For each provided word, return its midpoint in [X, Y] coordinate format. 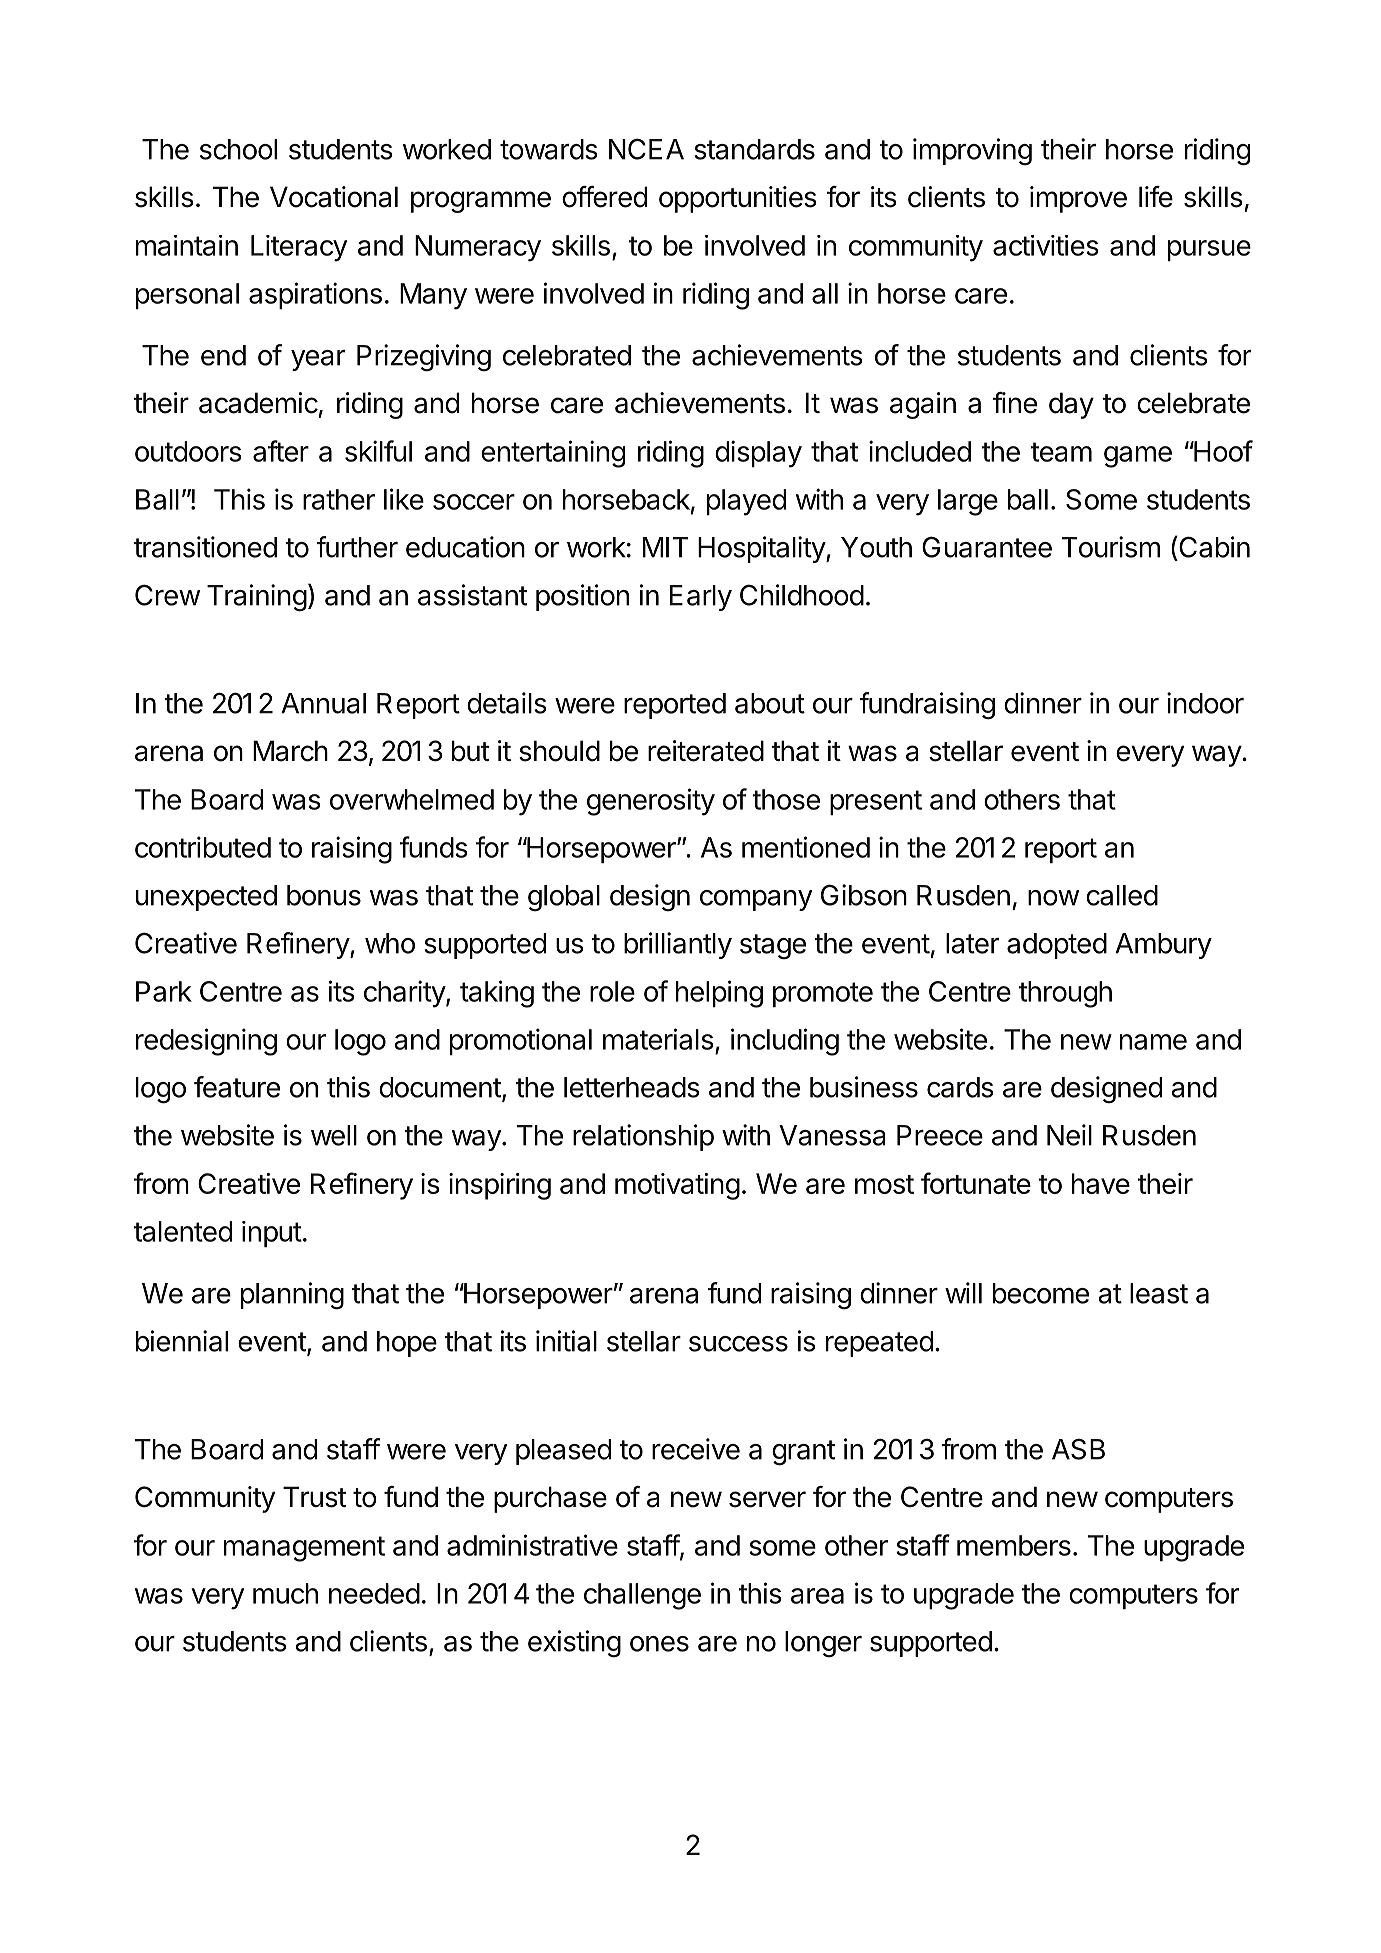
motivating [677, 1186]
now [1053, 898]
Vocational [334, 197]
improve [1078, 199]
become [1041, 1293]
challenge [642, 1596]
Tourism [1111, 547]
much [285, 1593]
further [357, 547]
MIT [665, 547]
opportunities [738, 199]
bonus [324, 895]
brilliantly [678, 945]
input [272, 1234]
